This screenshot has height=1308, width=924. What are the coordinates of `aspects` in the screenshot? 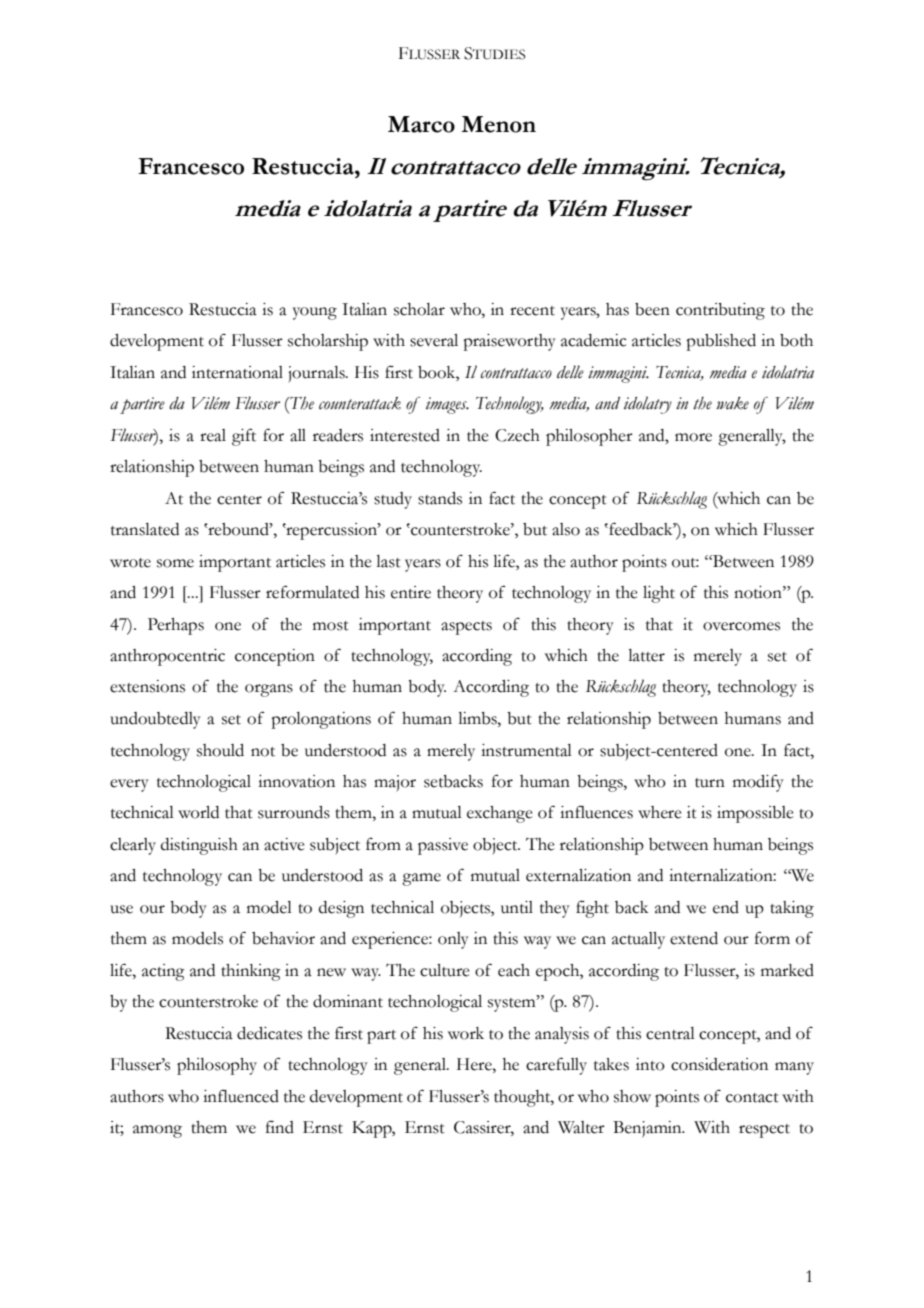 It's located at (466, 628).
